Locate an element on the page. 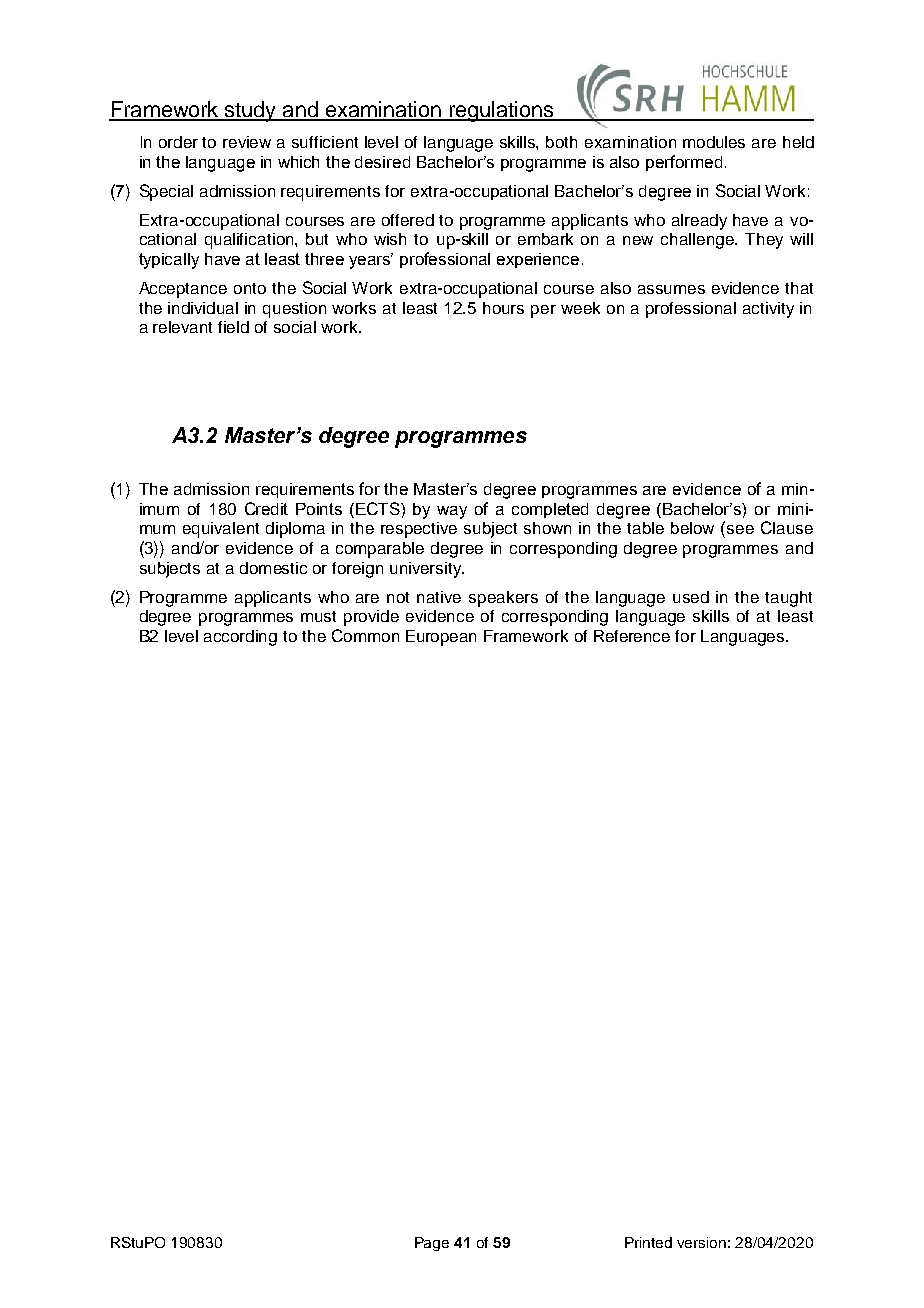 The image size is (924, 1308). Printed is located at coordinates (648, 1242).
